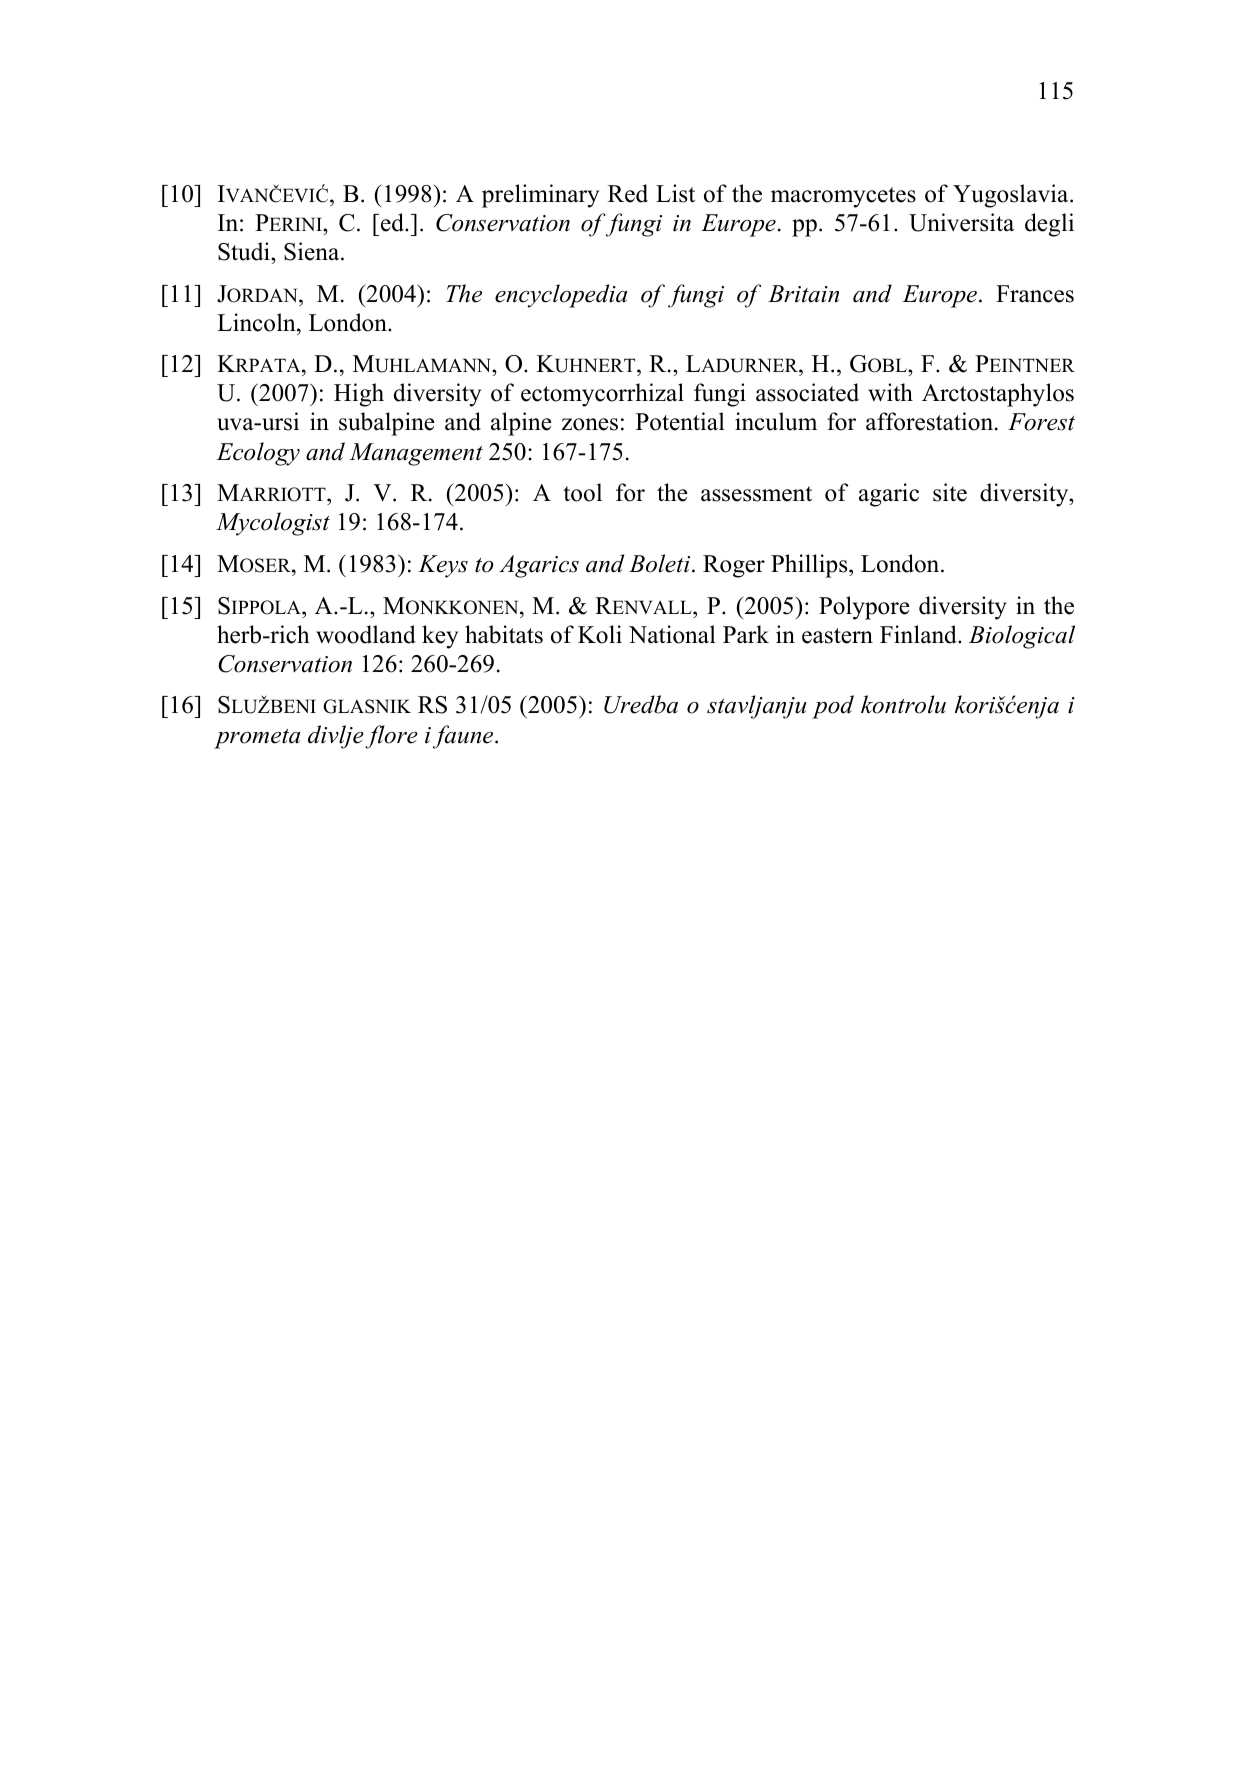 The image size is (1253, 1773). Describe the element at coordinates (366, 634) in the page. I see `woodland` at that location.
